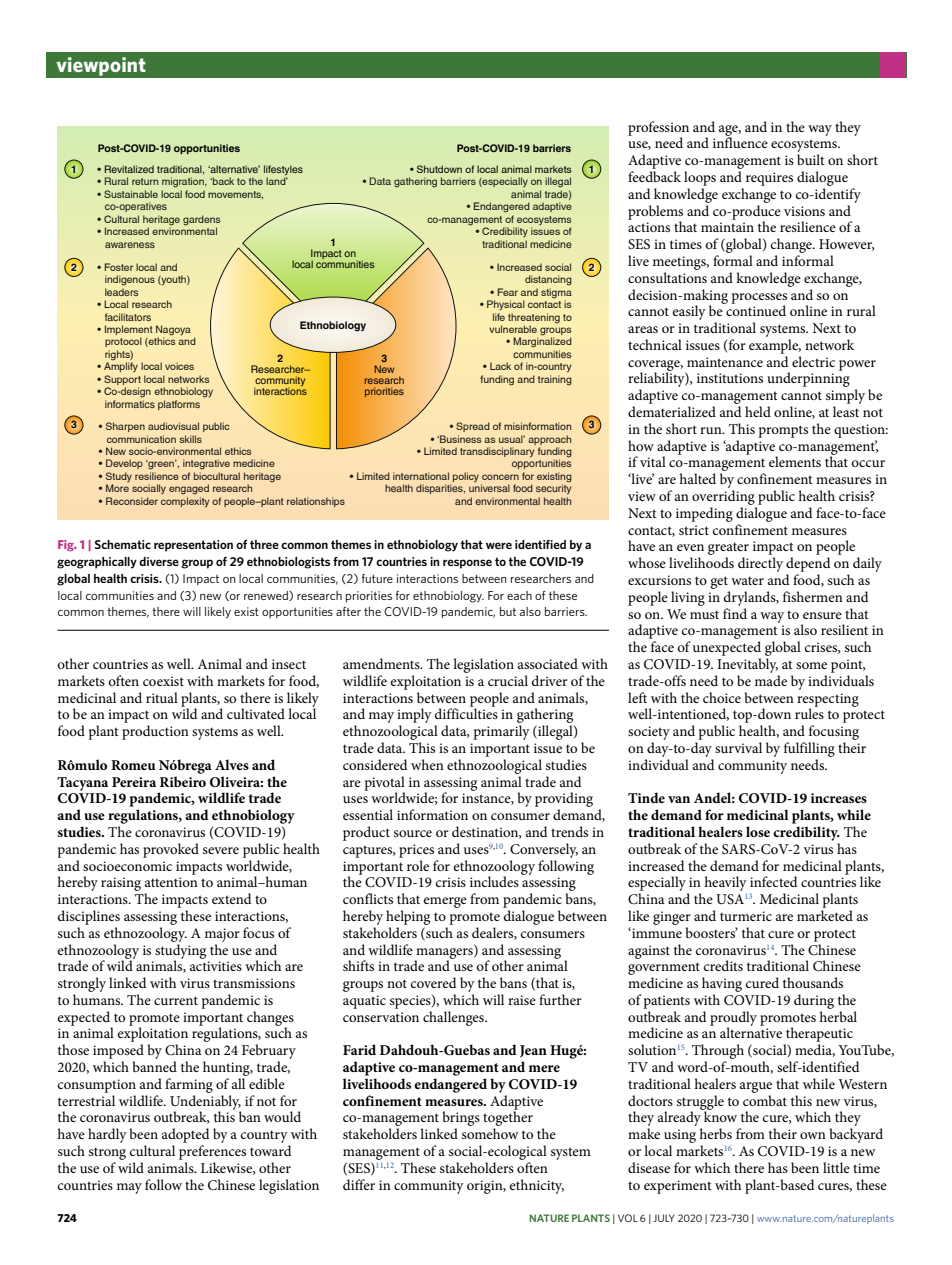 The width and height of the page is (952, 1265). What do you see at coordinates (145, 181) in the page?
I see `return` at bounding box center [145, 181].
